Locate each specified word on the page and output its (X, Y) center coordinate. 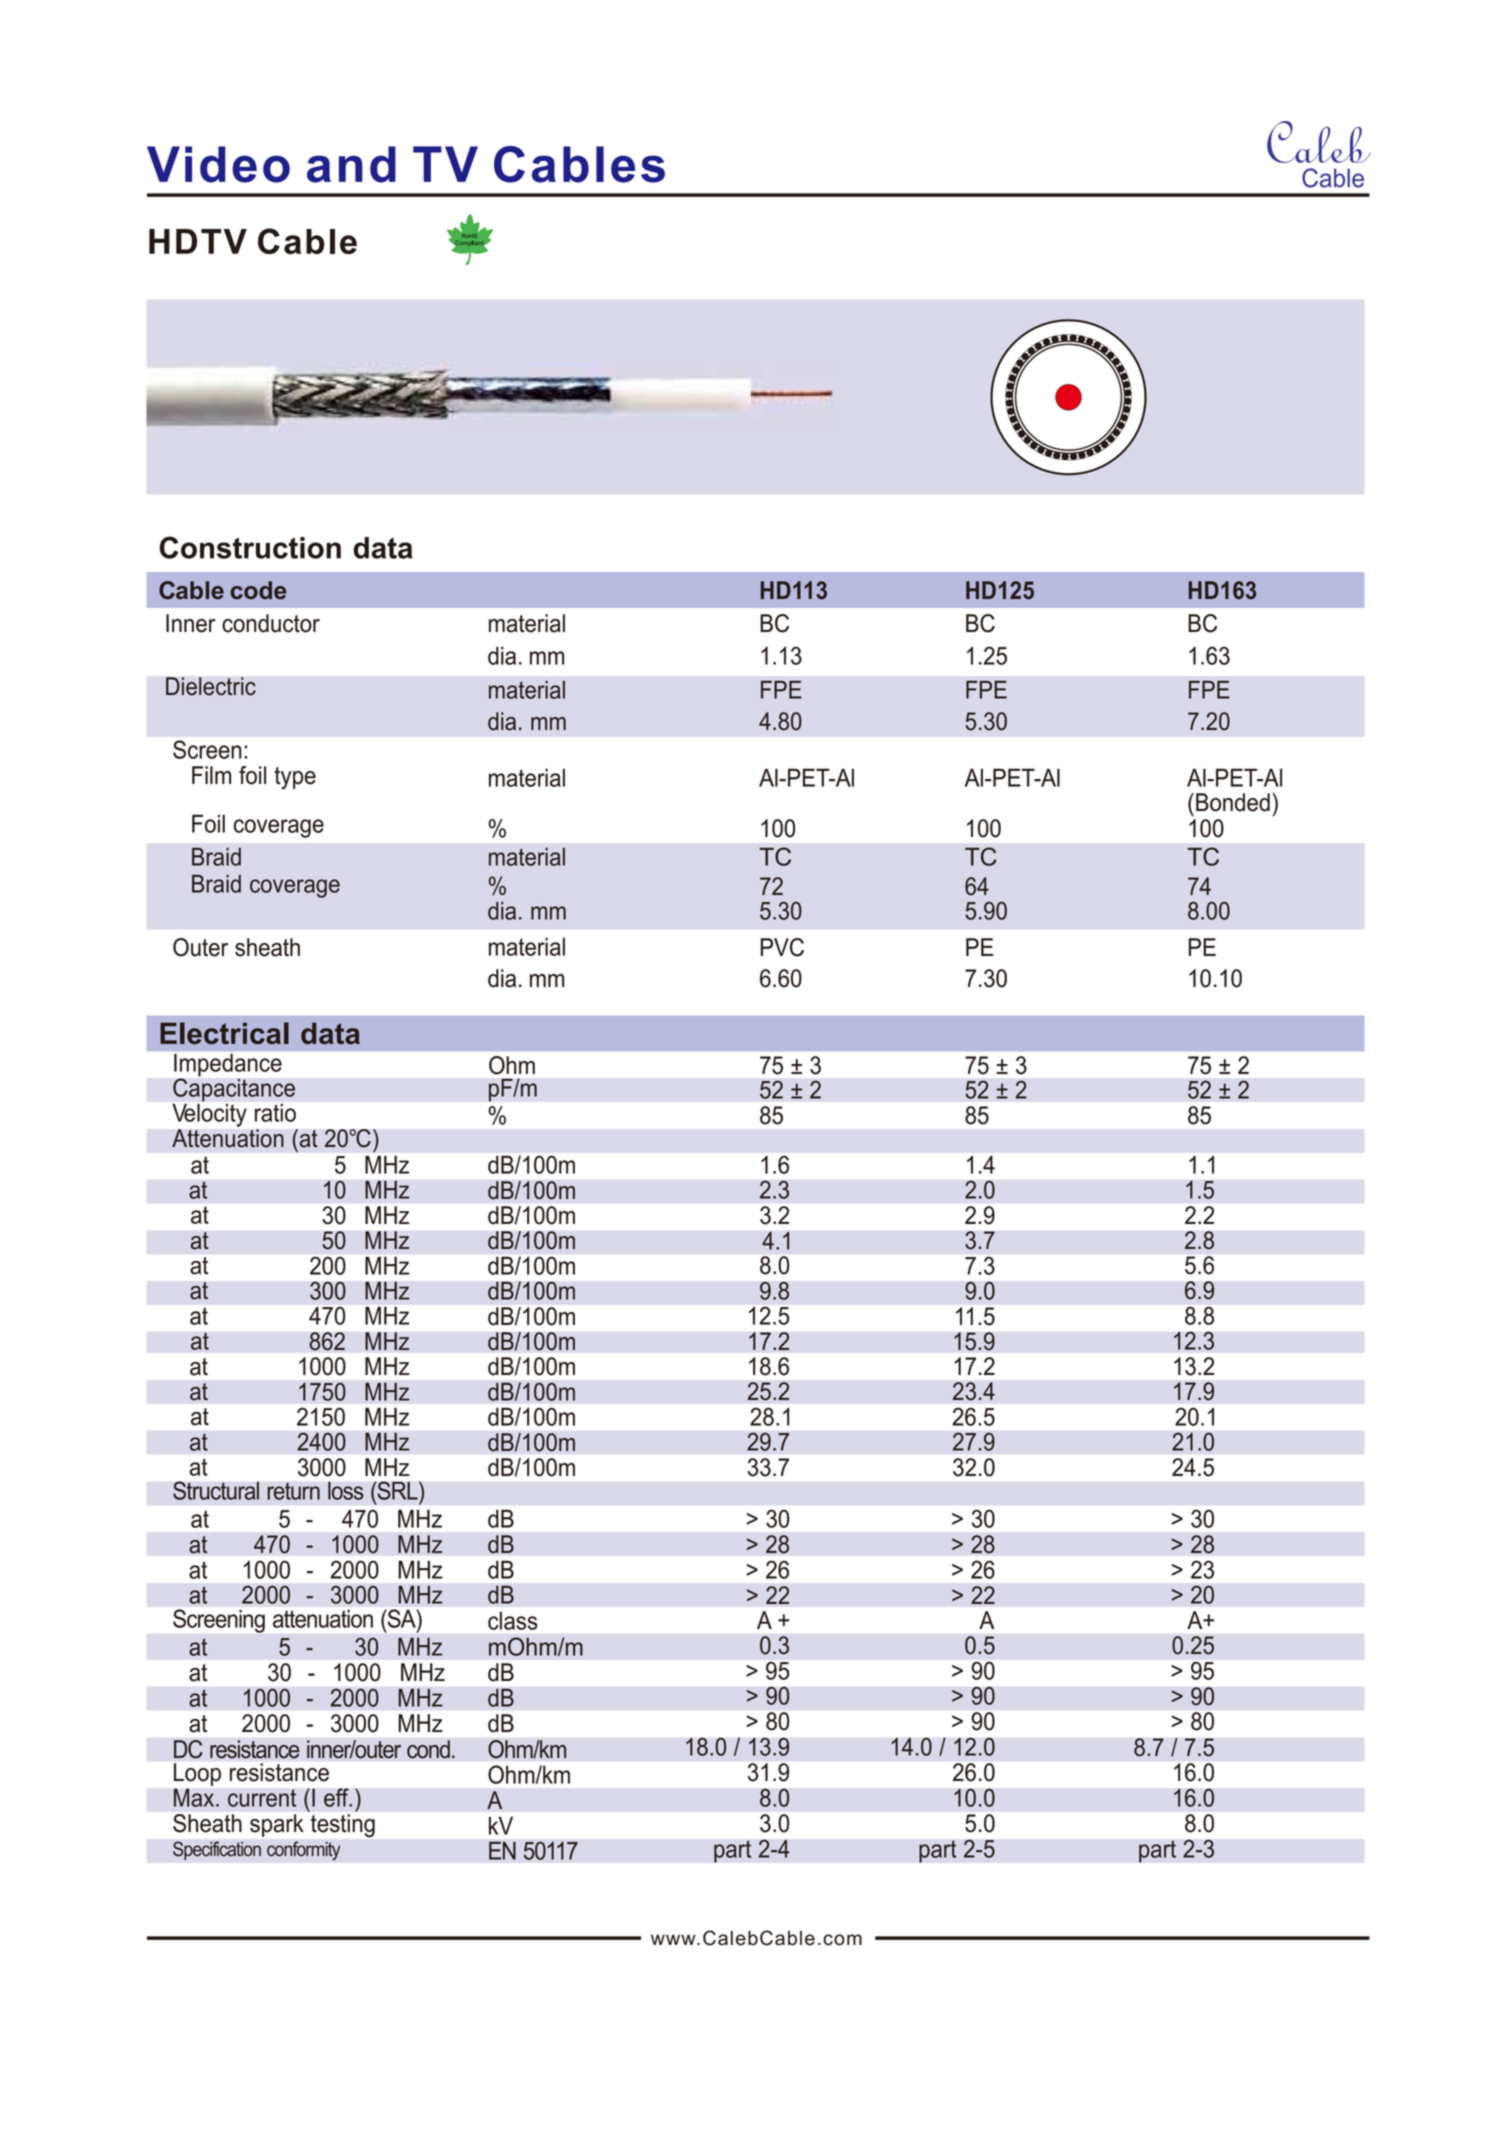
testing (342, 1824)
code (258, 590)
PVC (782, 947)
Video (218, 164)
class (513, 1620)
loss (346, 1491)
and (351, 164)
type (295, 778)
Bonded (1233, 802)
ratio (275, 1113)
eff (337, 1797)
